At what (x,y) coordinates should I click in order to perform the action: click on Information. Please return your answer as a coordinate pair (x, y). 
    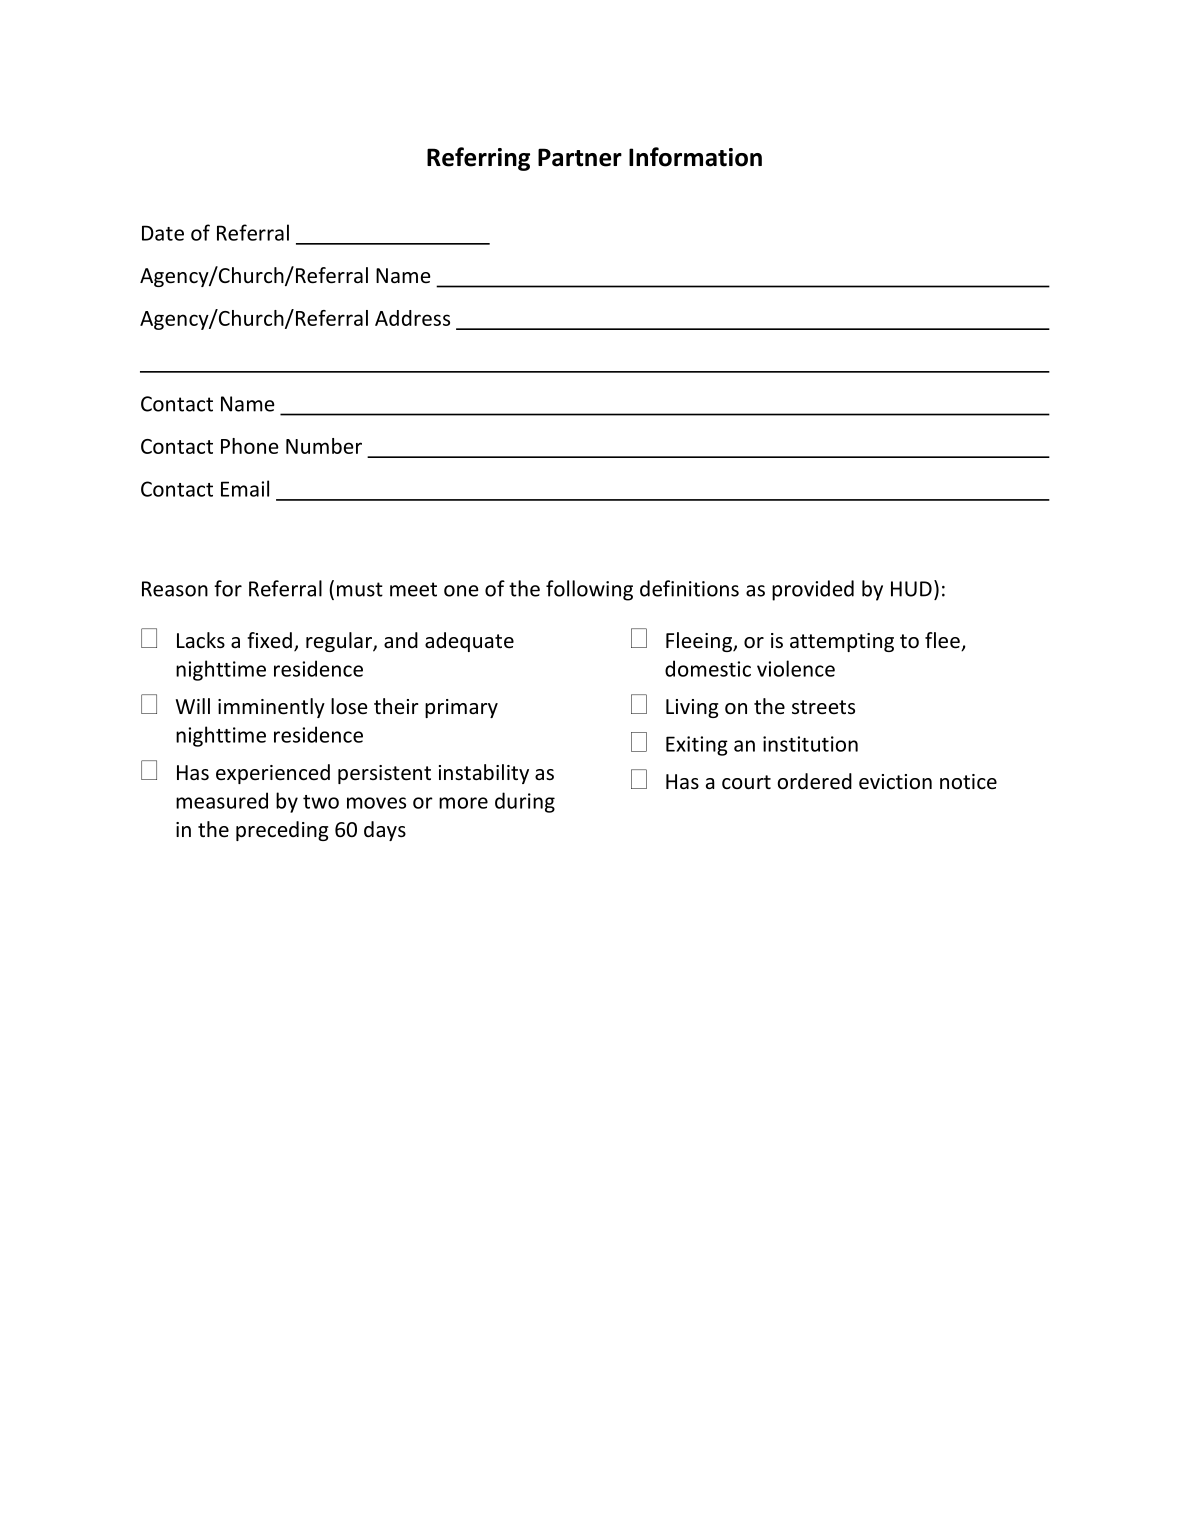
    Looking at the image, I should click on (695, 157).
